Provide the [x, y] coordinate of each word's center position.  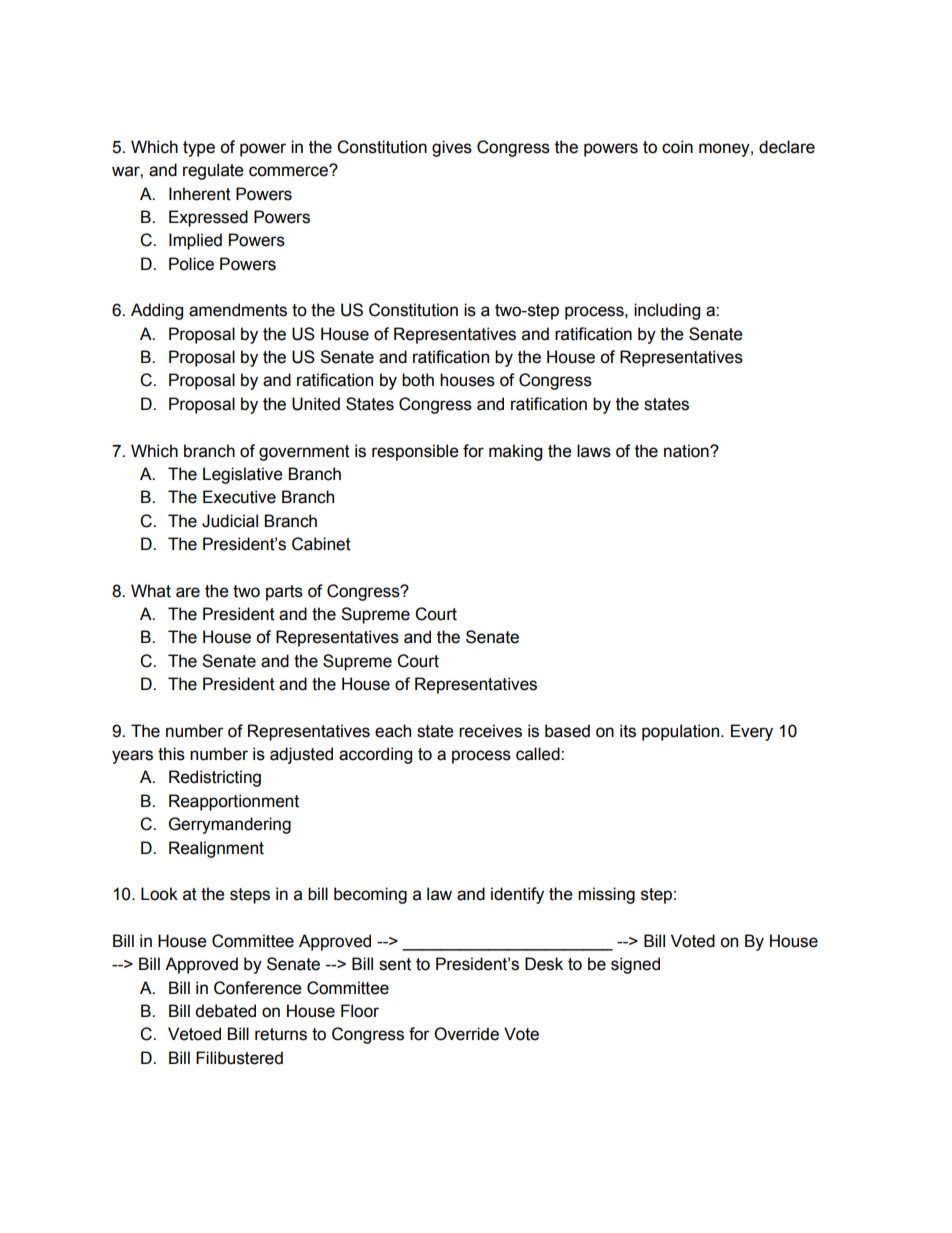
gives [452, 148]
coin [677, 147]
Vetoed [194, 1034]
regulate [213, 171]
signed [635, 965]
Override [466, 1034]
